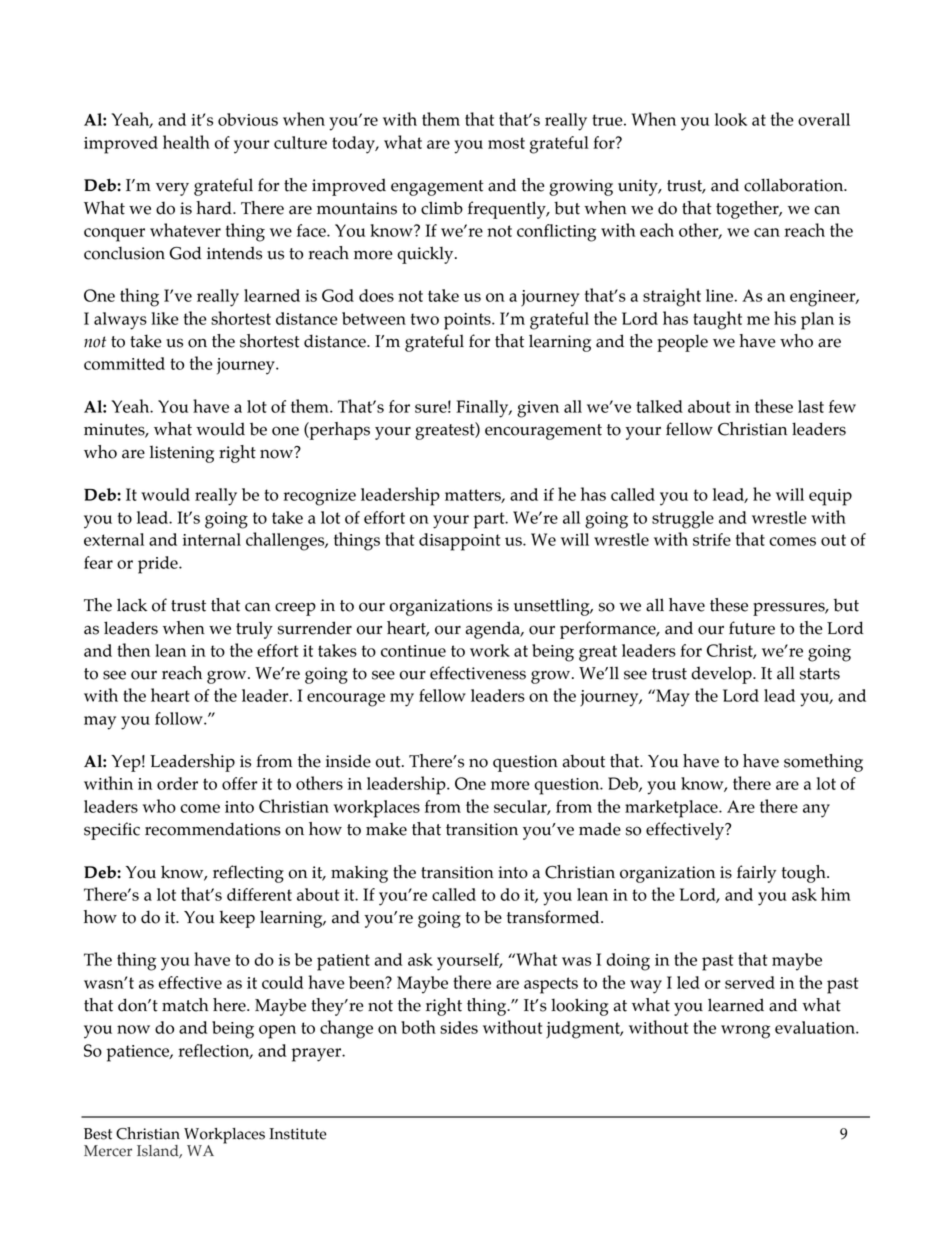  I want to click on any, so click(816, 811).
